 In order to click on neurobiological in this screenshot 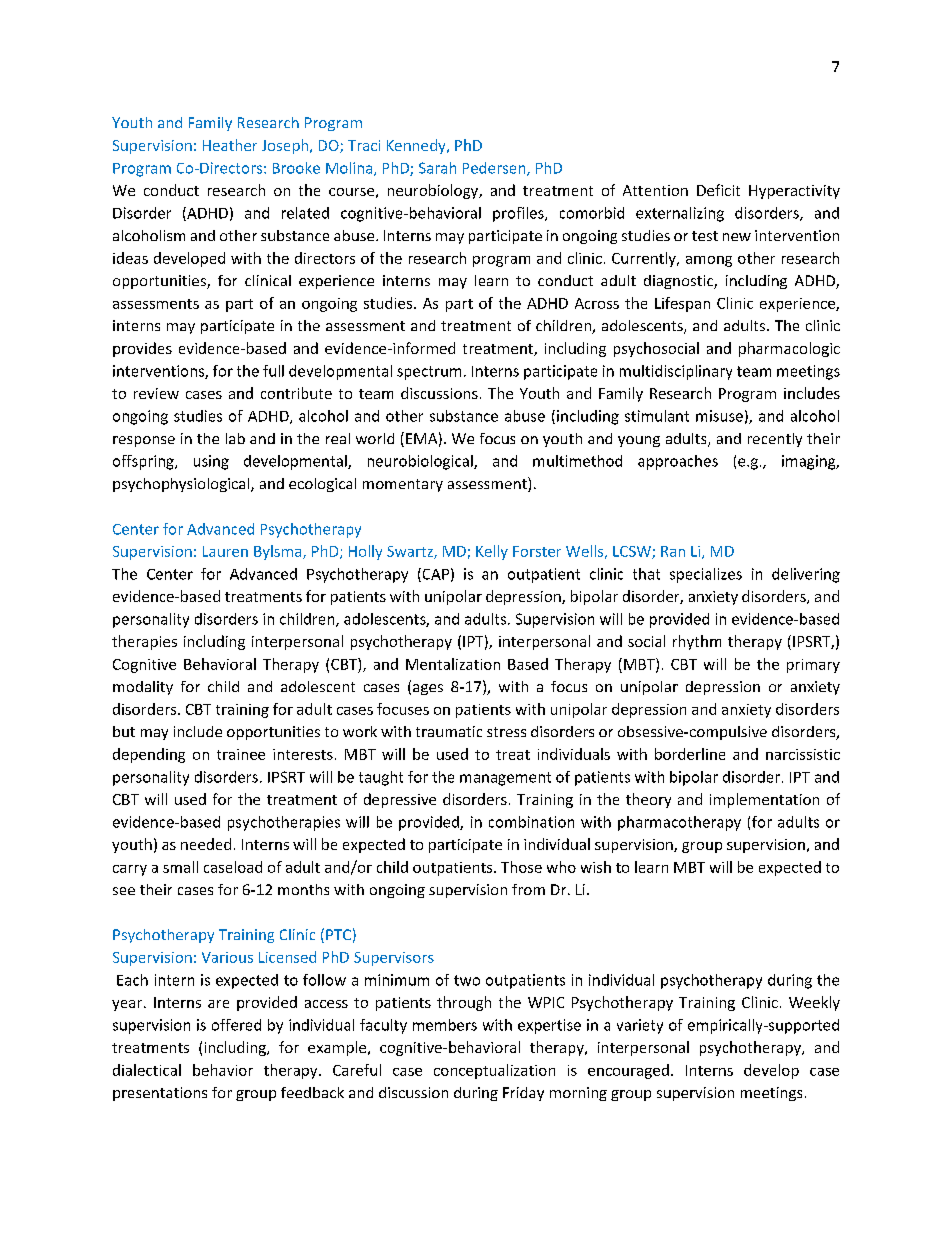, I will do `click(421, 462)`.
